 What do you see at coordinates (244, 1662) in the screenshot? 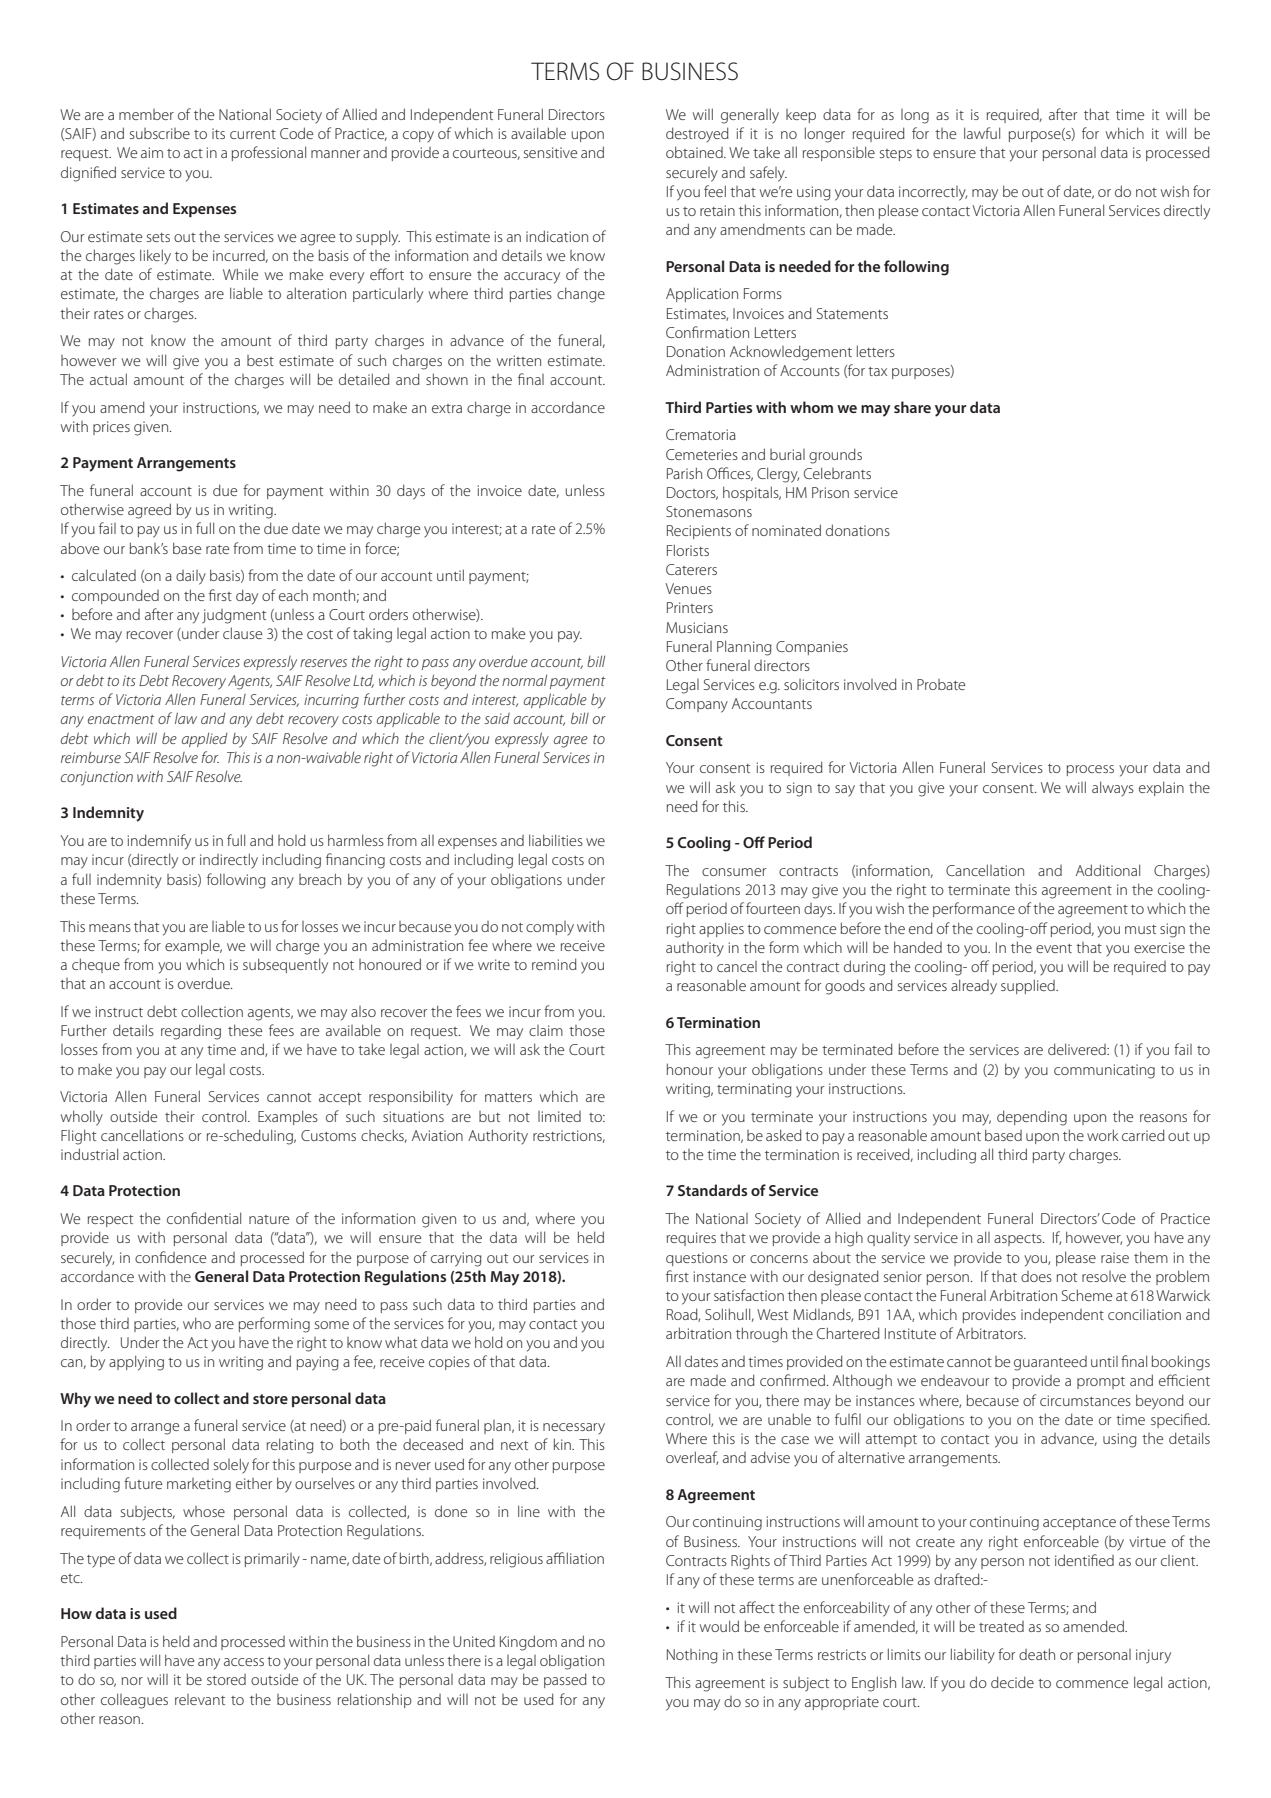
I see `access` at bounding box center [244, 1662].
